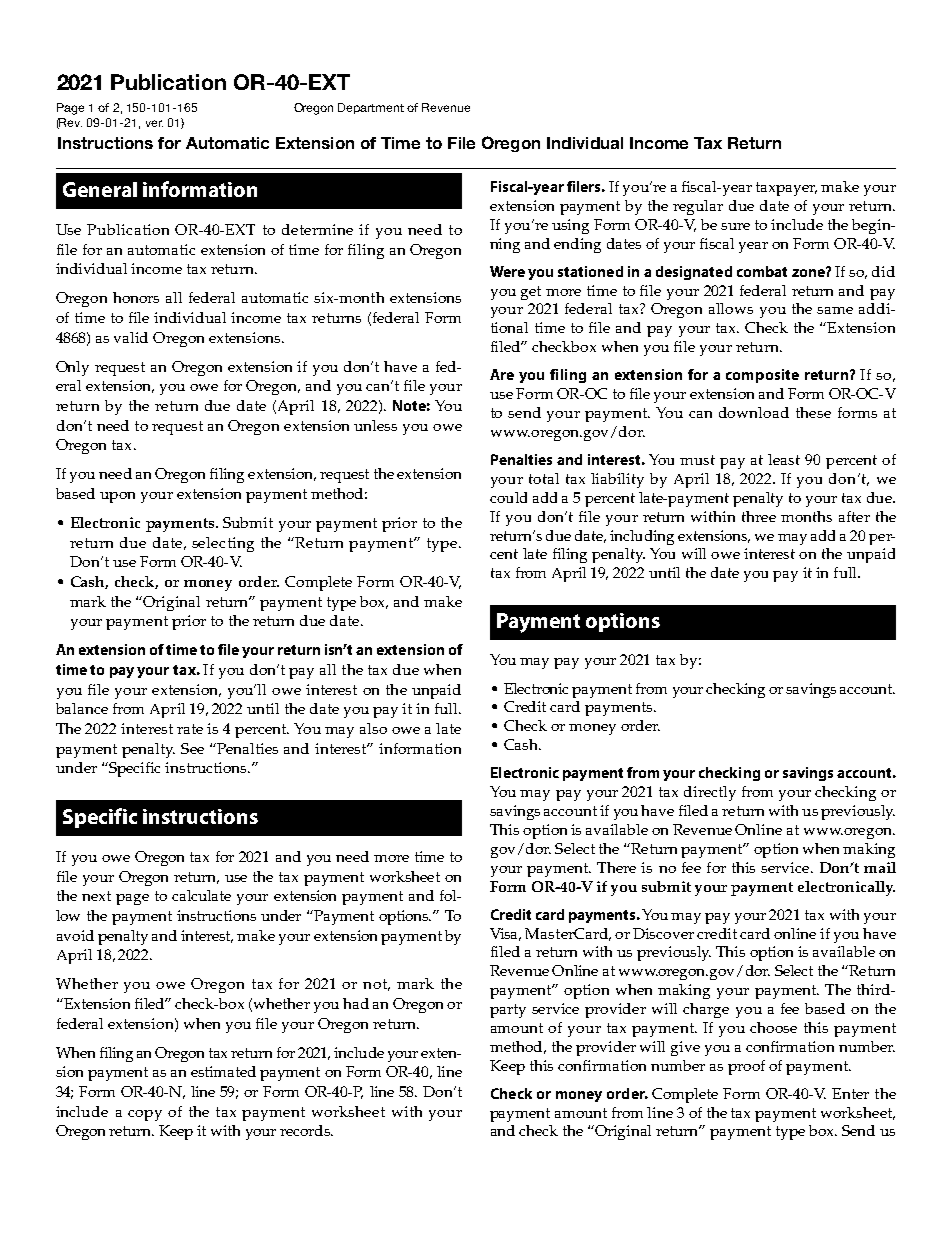 This screenshot has width=952, height=1233. I want to click on taxpayer, so click(786, 189).
